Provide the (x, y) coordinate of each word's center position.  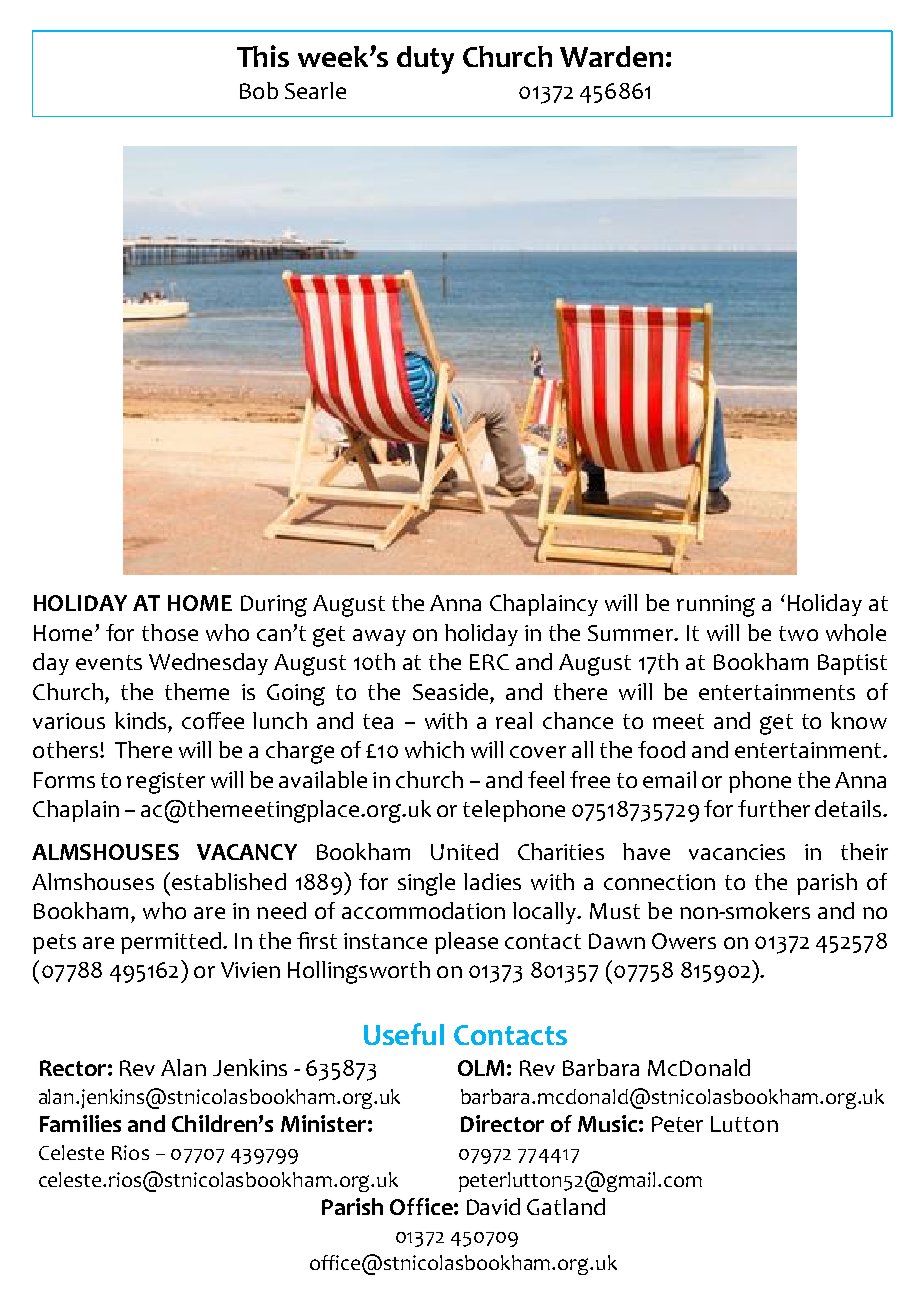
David (493, 1206)
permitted (171, 943)
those (170, 632)
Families (80, 1123)
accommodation (423, 910)
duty (425, 60)
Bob (259, 90)
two (798, 633)
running (716, 606)
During (274, 606)
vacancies (737, 852)
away (379, 637)
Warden (611, 56)
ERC (489, 662)
